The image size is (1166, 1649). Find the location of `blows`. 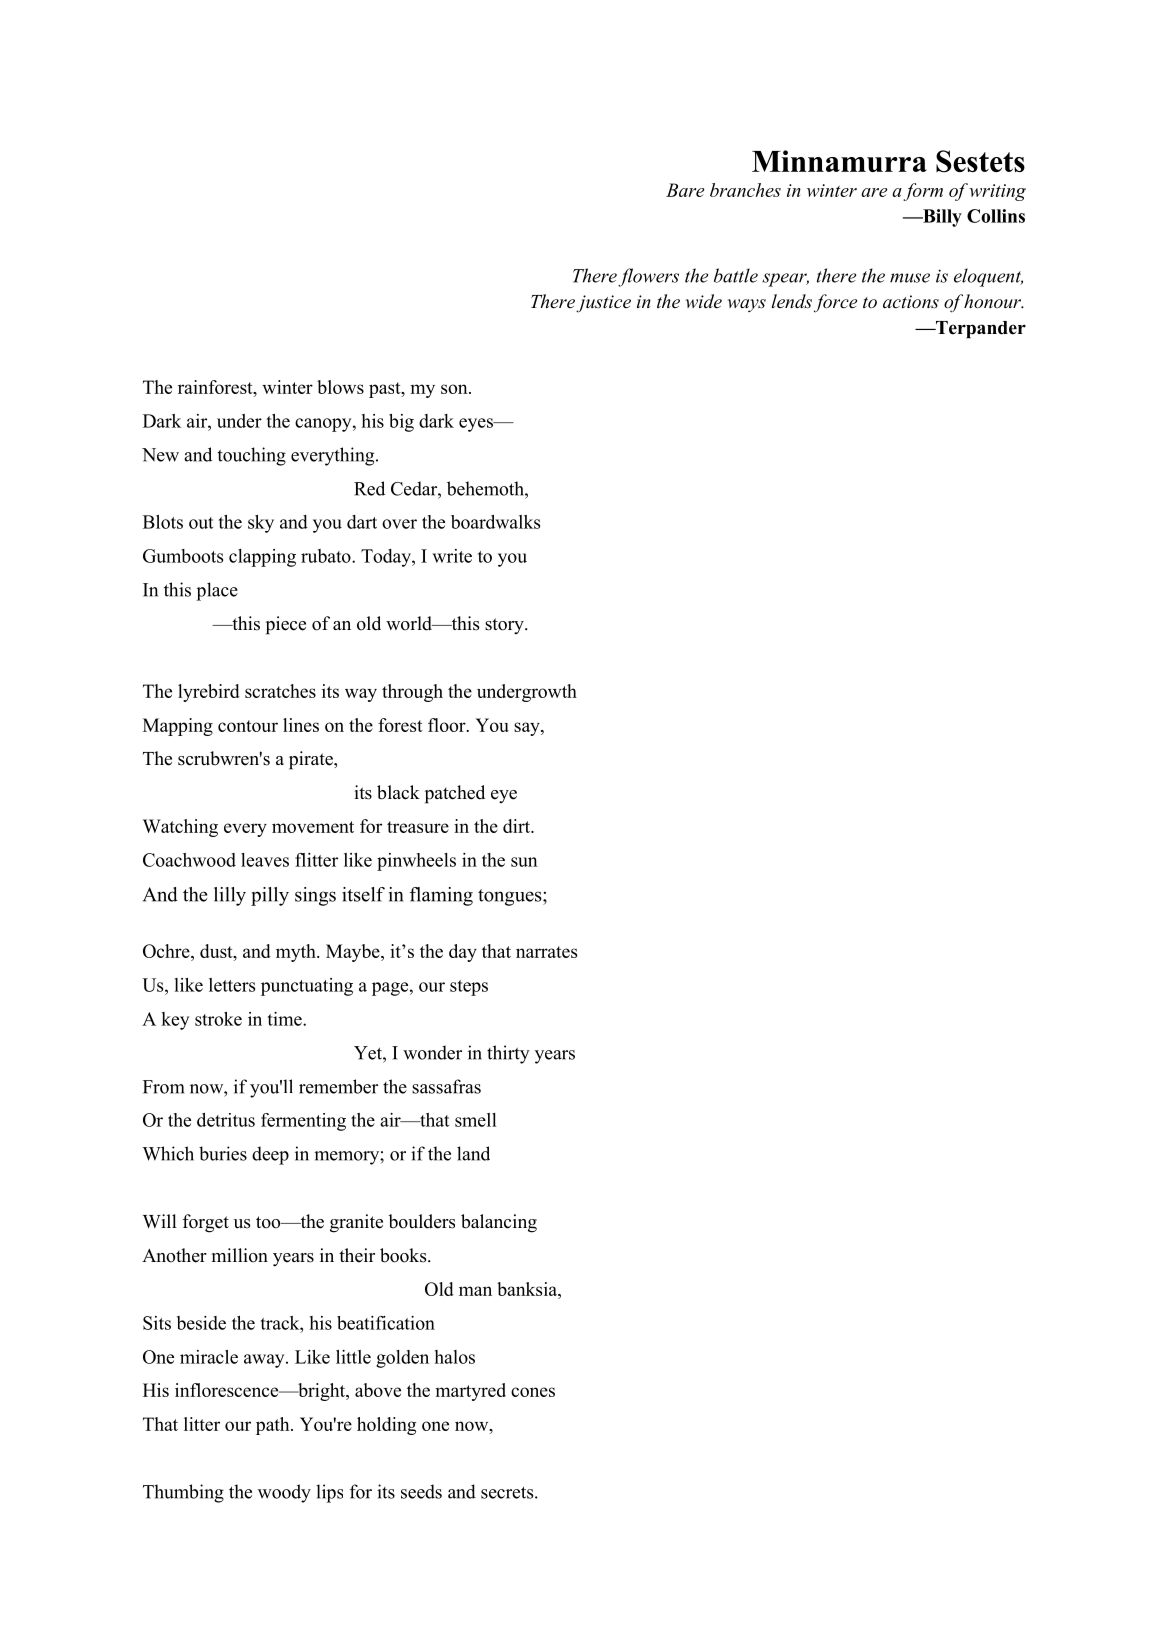

blows is located at coordinates (340, 387).
